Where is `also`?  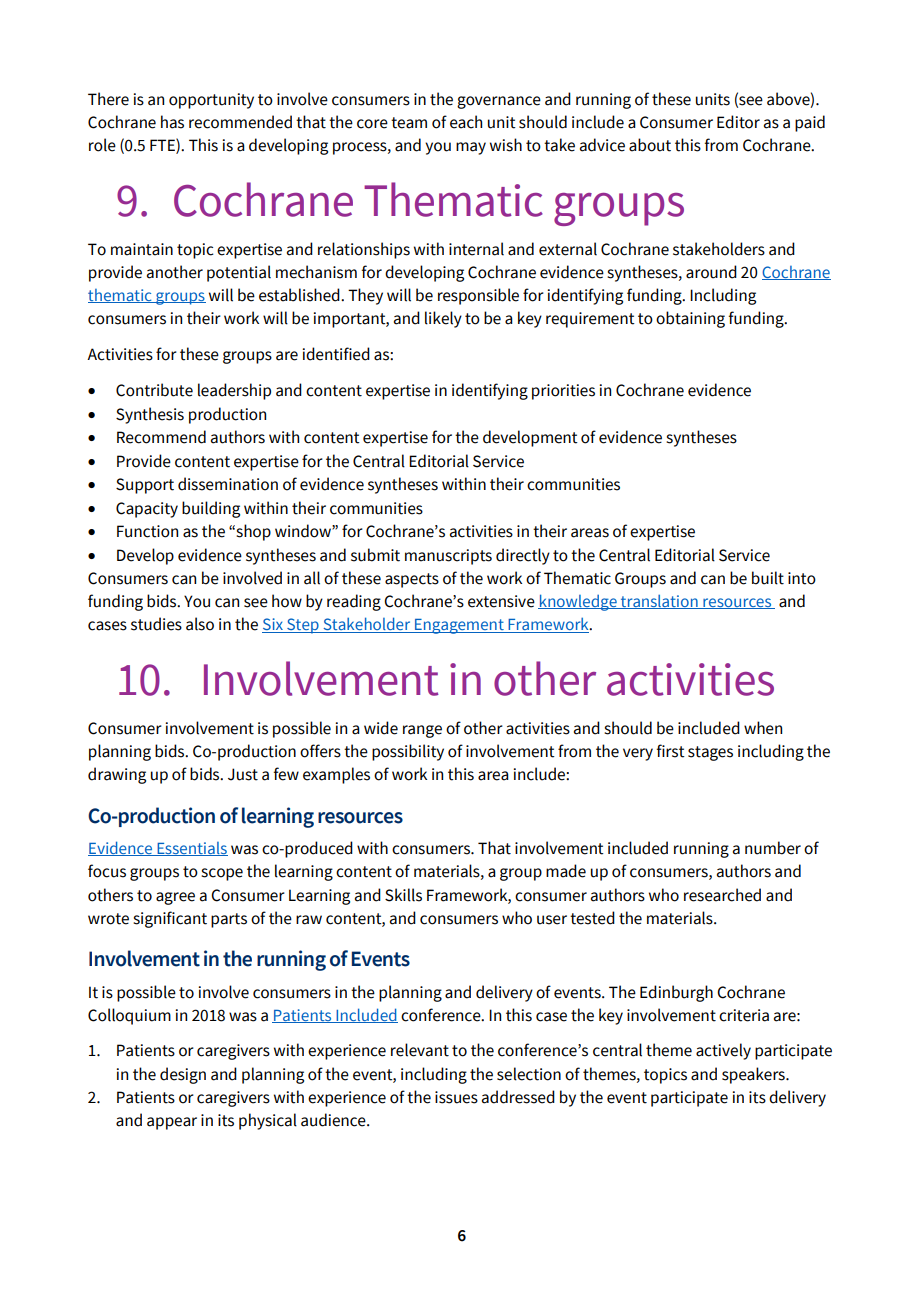 also is located at coordinates (200, 624).
